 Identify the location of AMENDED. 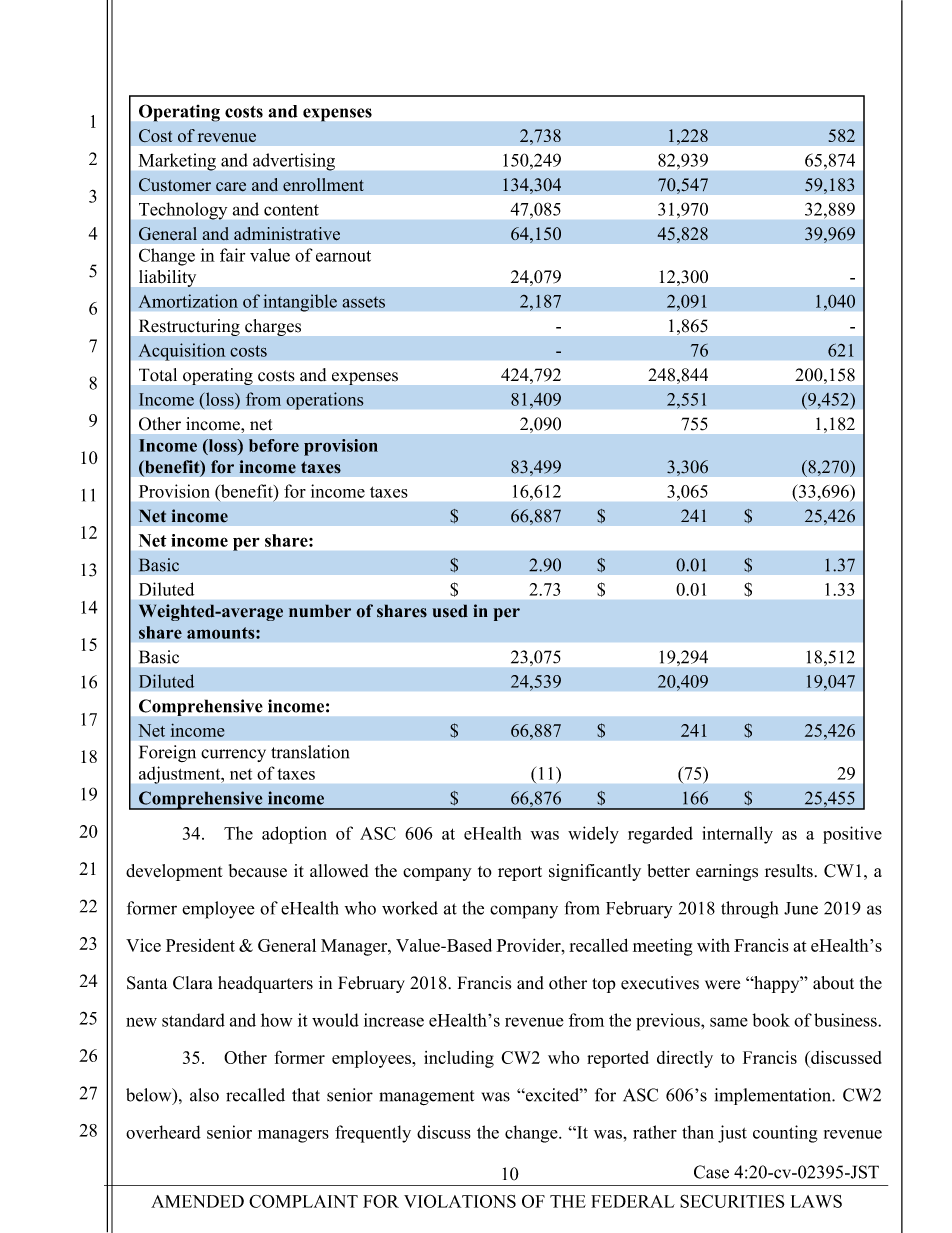
(197, 1201).
